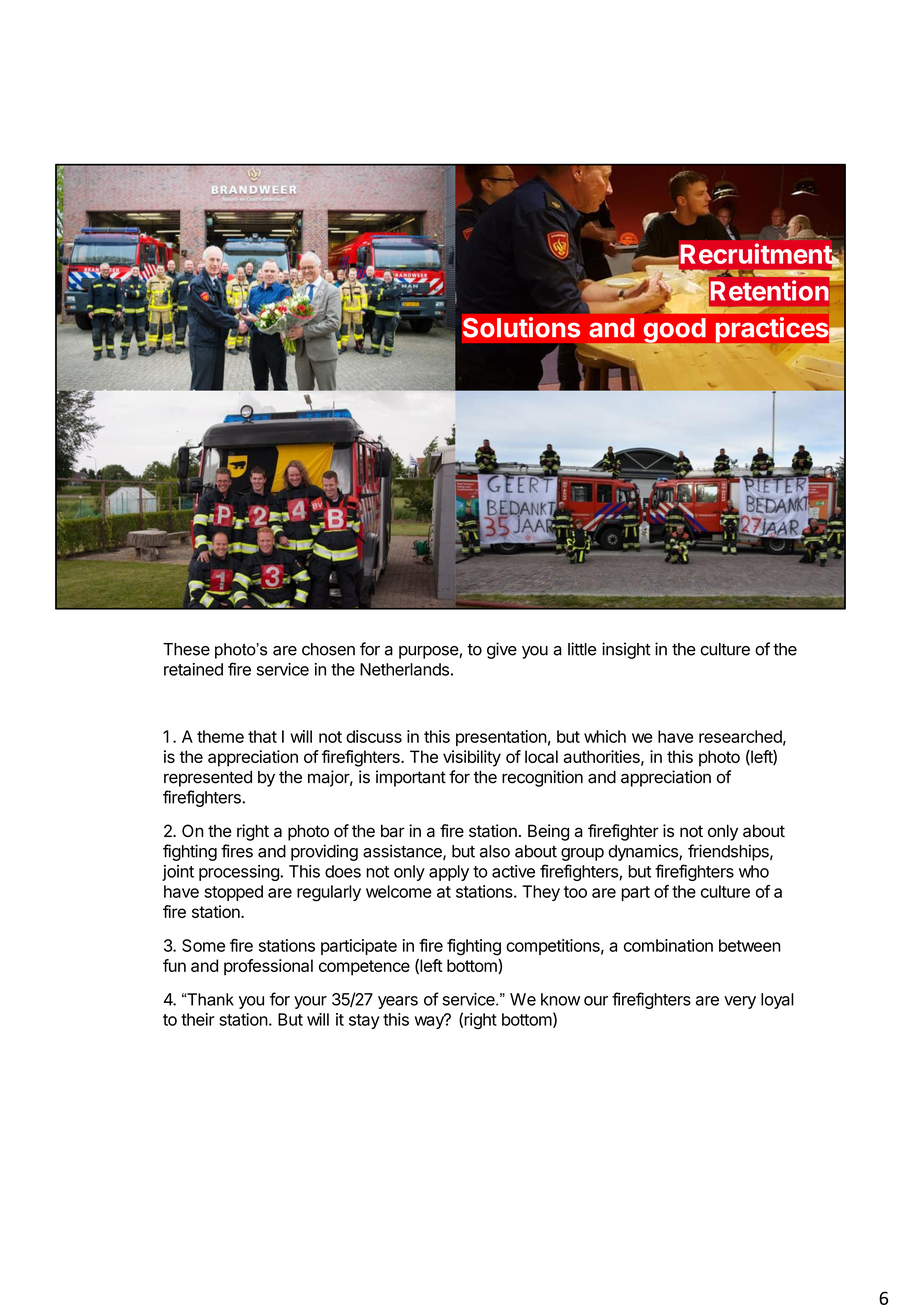 This screenshot has width=901, height=1316. I want to click on good, so click(674, 331).
